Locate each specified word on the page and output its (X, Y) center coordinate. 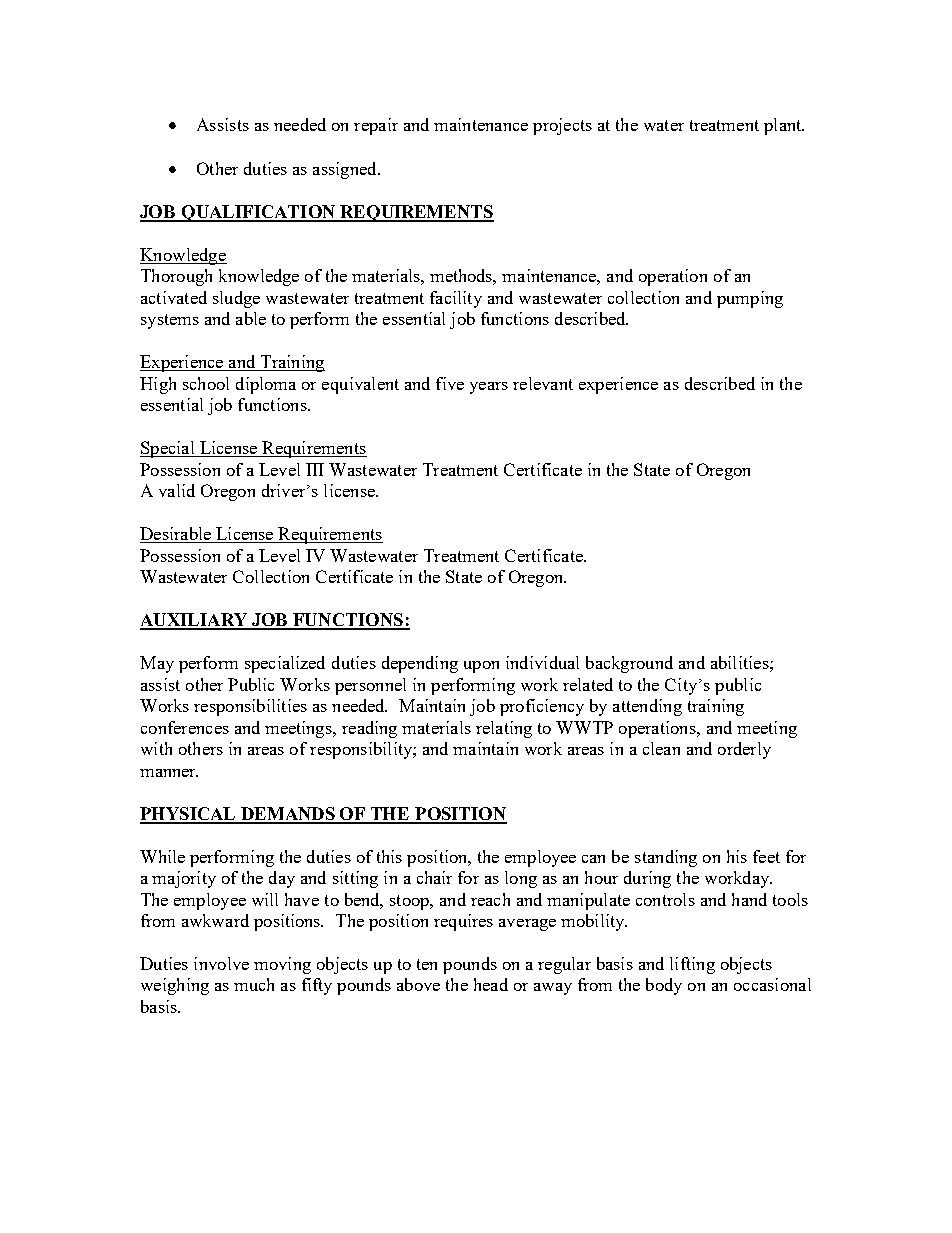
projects (562, 126)
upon (481, 667)
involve (221, 963)
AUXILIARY (195, 621)
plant (784, 126)
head (491, 984)
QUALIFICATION (258, 213)
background (629, 664)
